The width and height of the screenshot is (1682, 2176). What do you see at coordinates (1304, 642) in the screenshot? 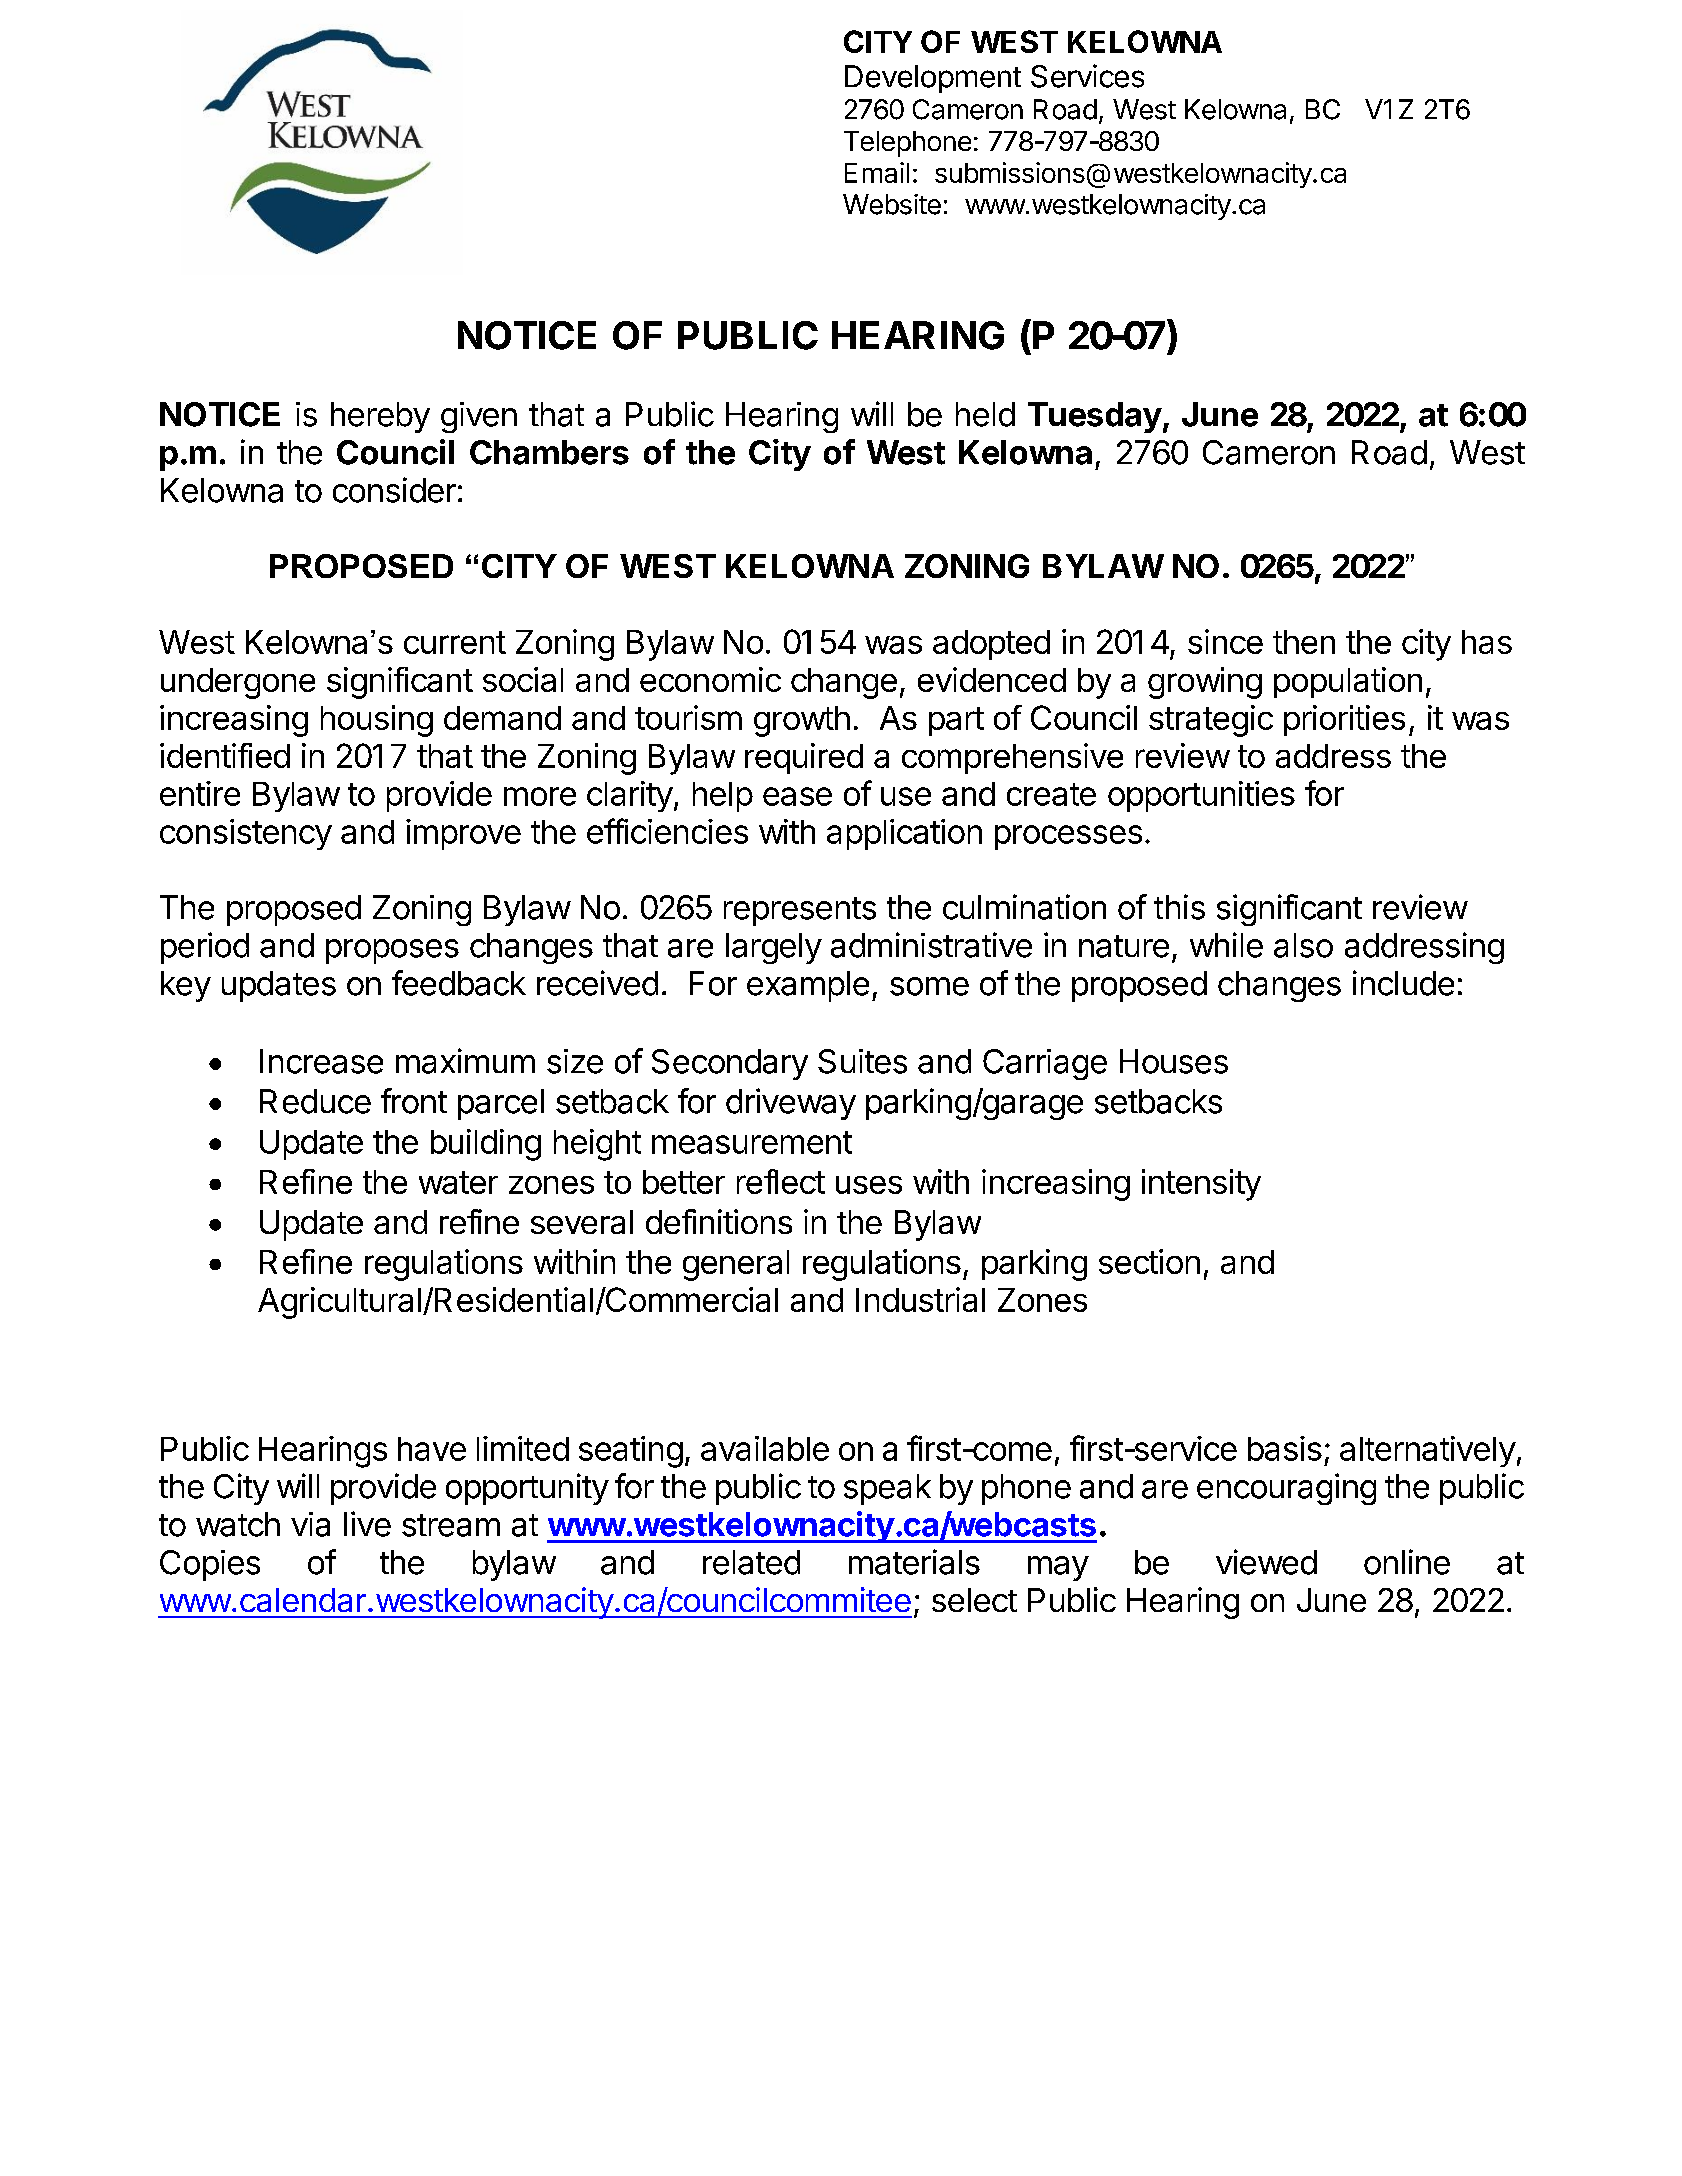
I see `then` at bounding box center [1304, 642].
